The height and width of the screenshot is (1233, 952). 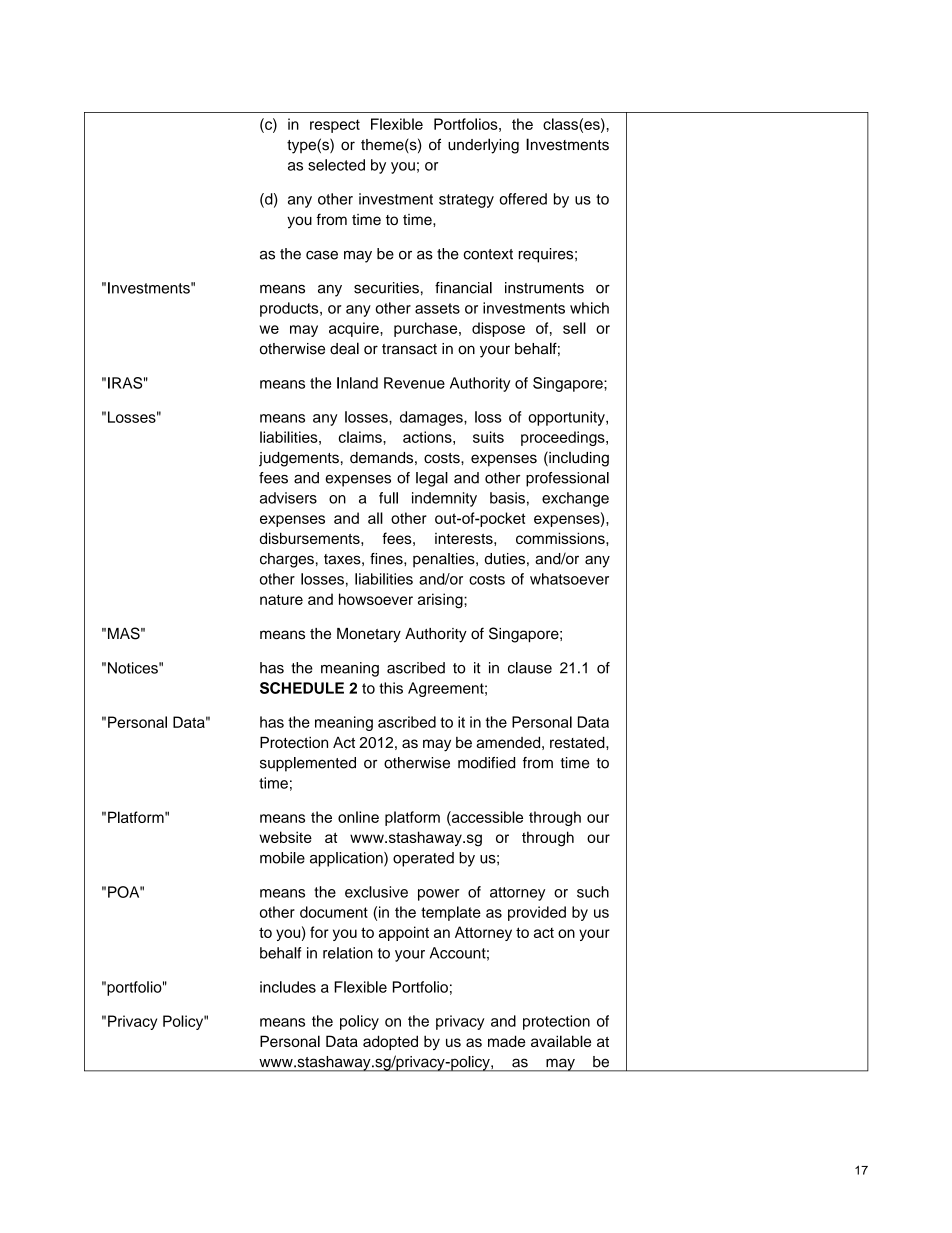 I want to click on adopted, so click(x=390, y=1042).
